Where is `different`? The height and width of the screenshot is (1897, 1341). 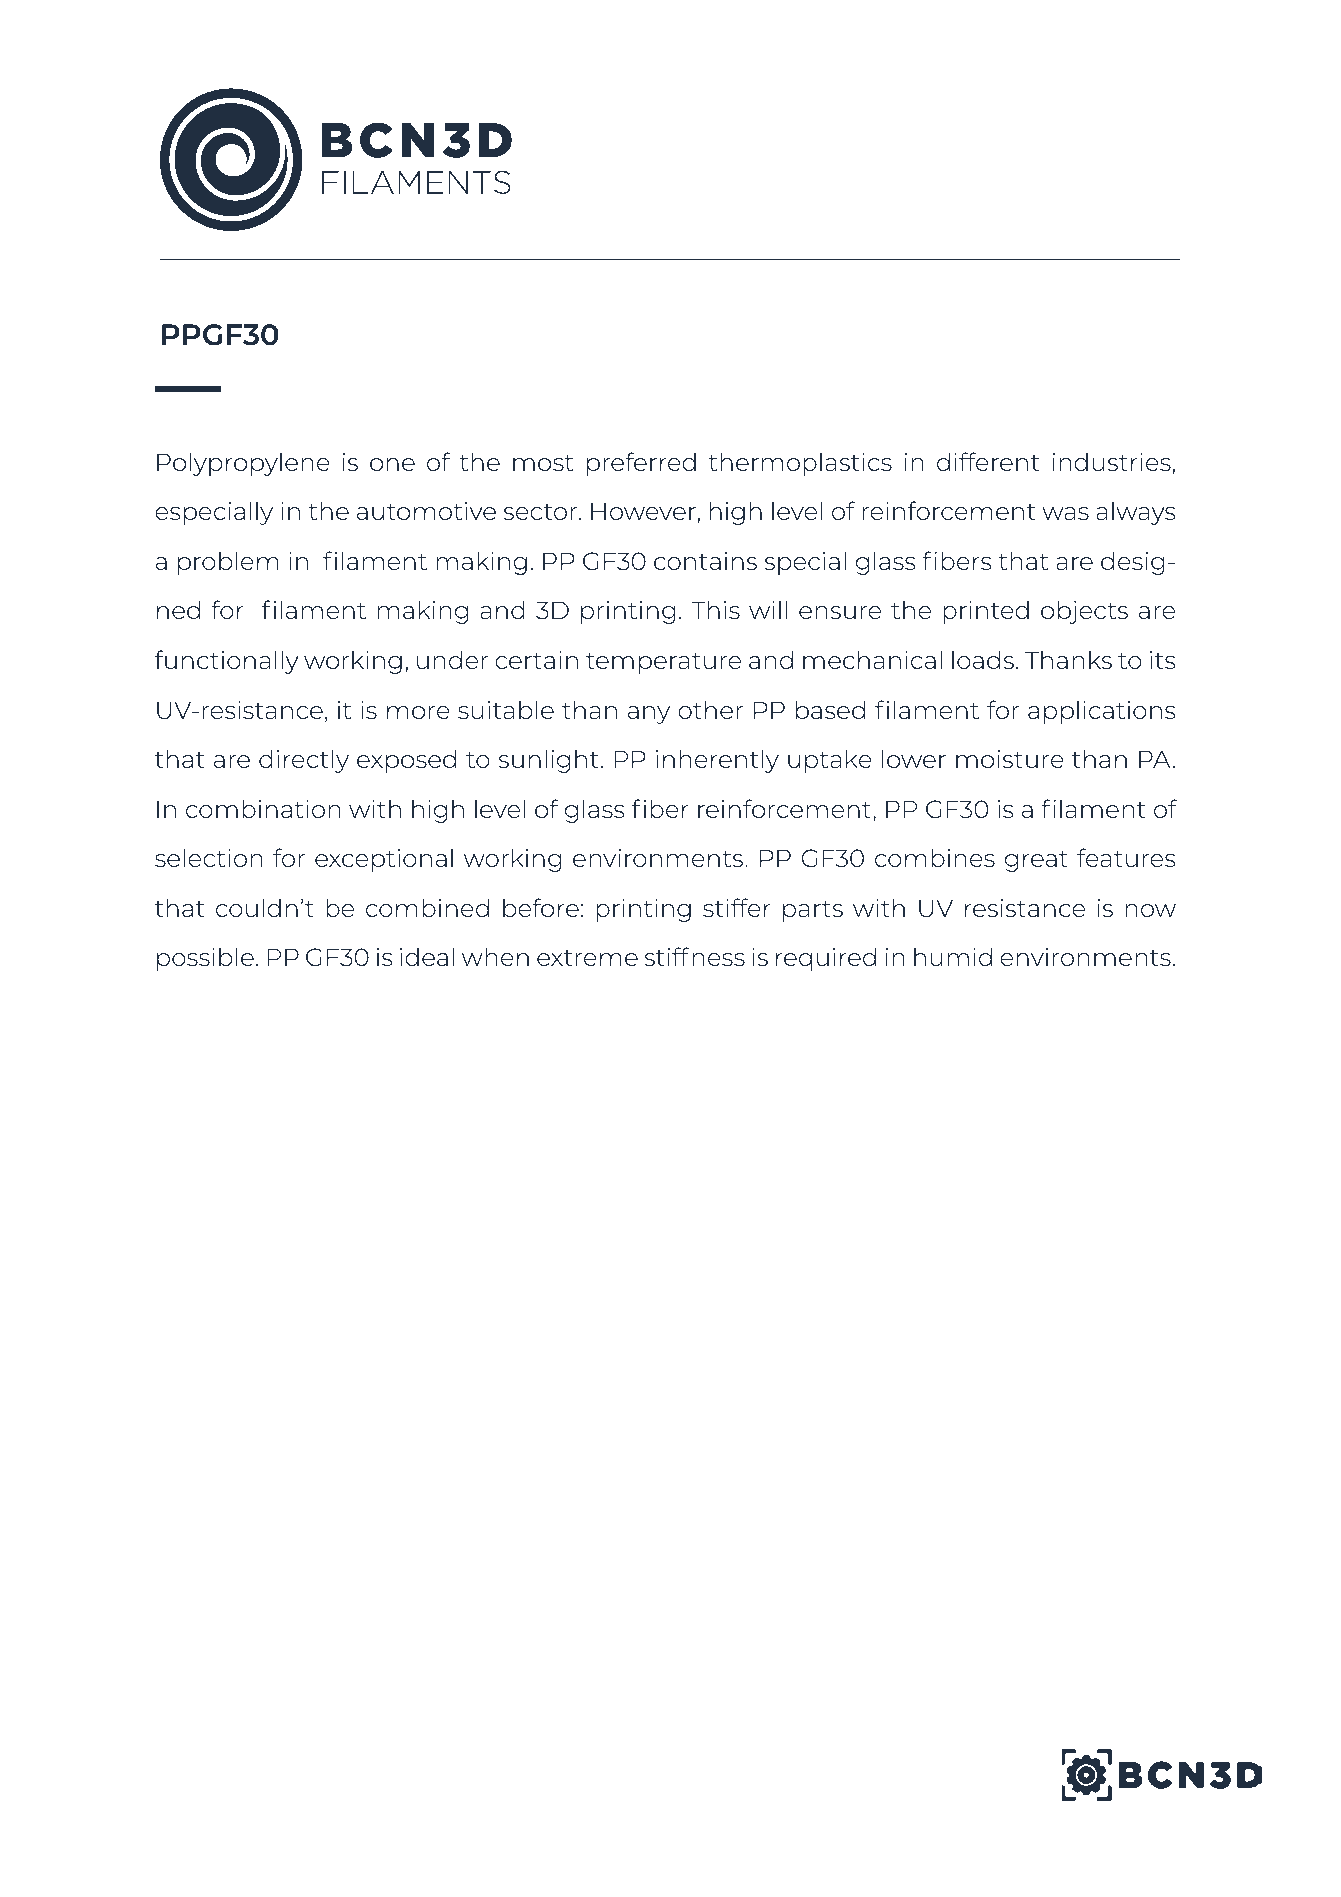 different is located at coordinates (988, 461).
